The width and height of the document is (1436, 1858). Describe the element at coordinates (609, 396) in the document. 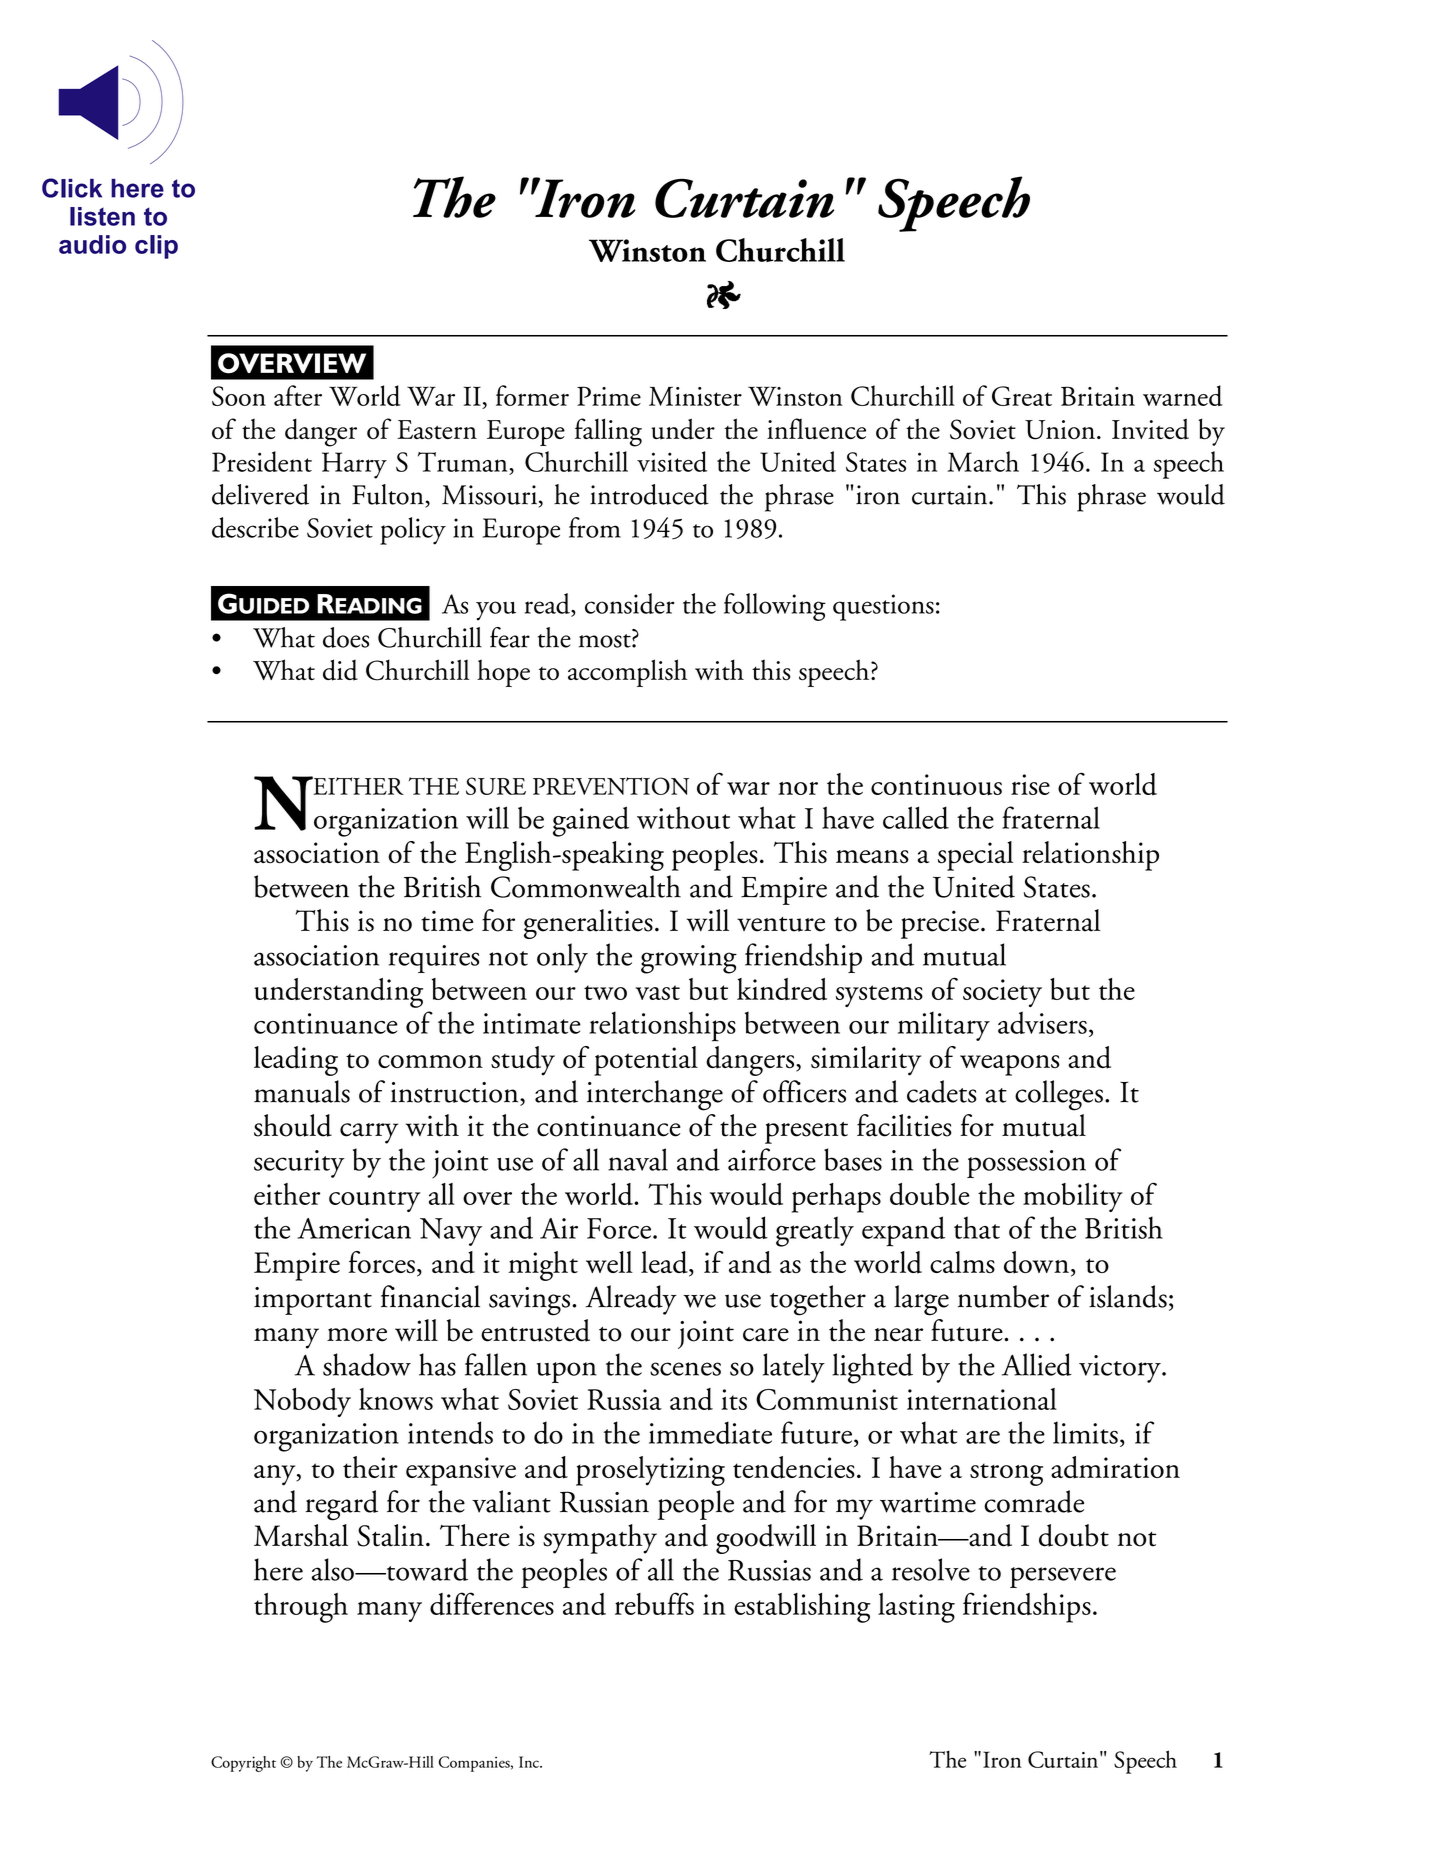

I see `Prime` at that location.
